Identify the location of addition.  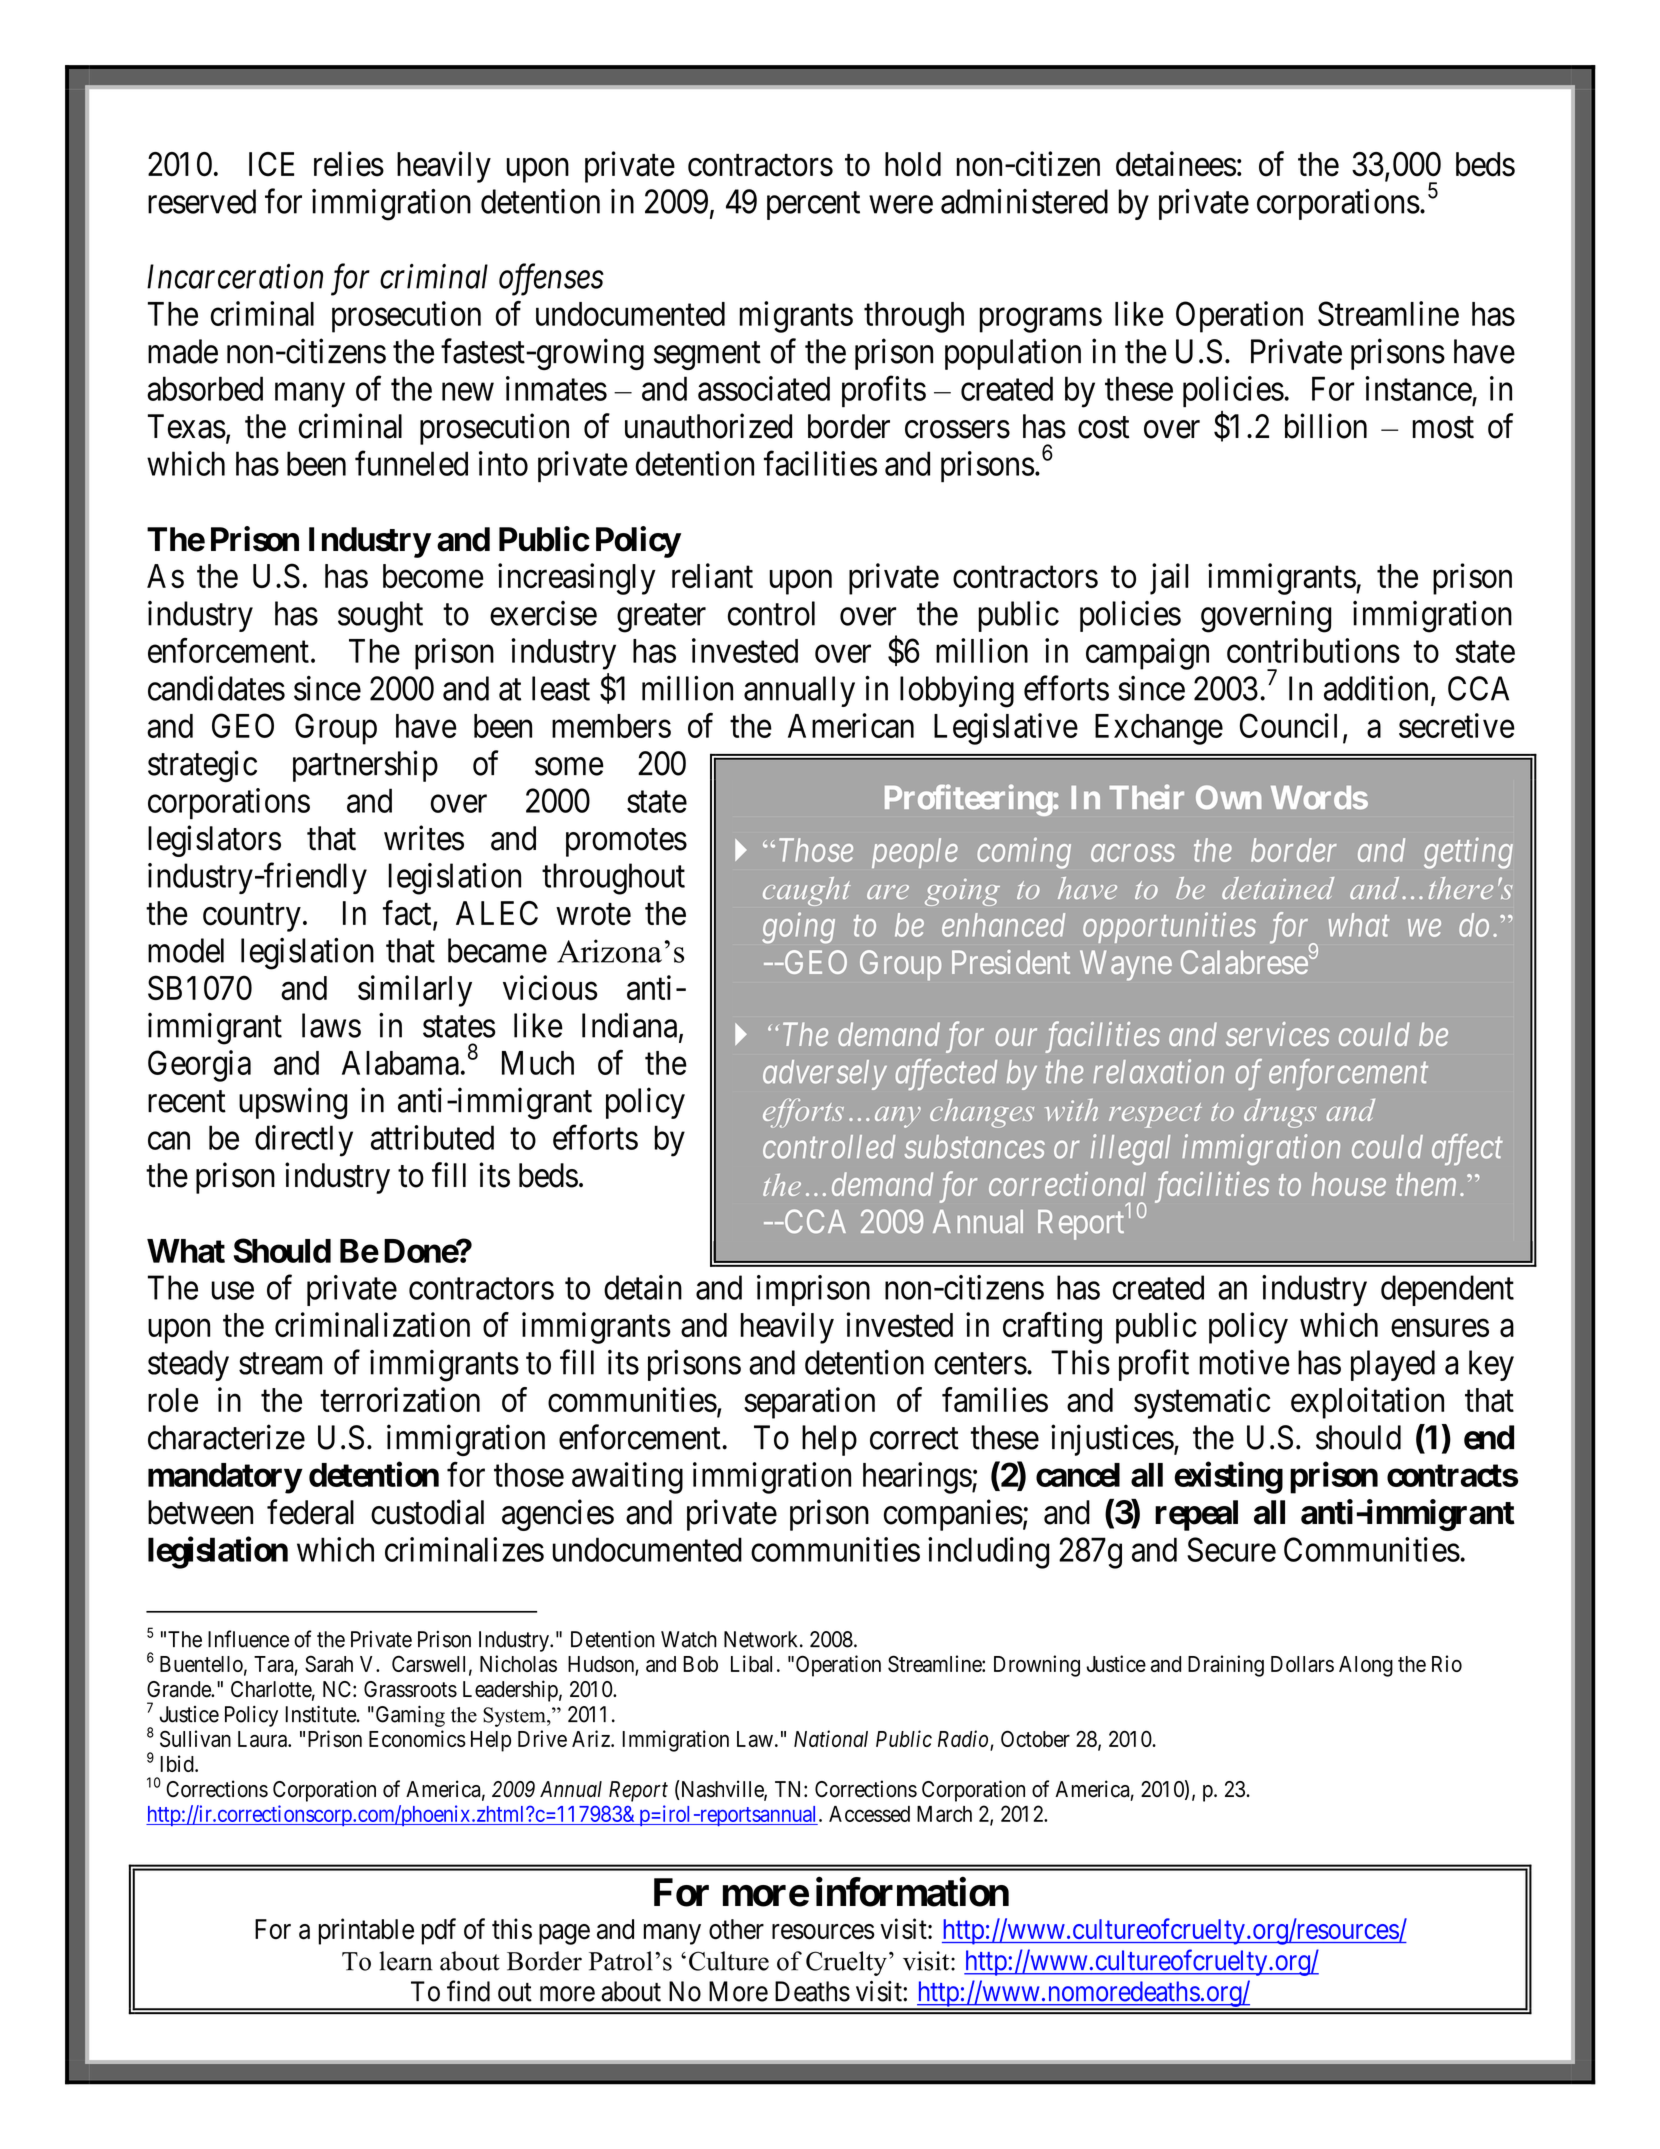
(1376, 688).
